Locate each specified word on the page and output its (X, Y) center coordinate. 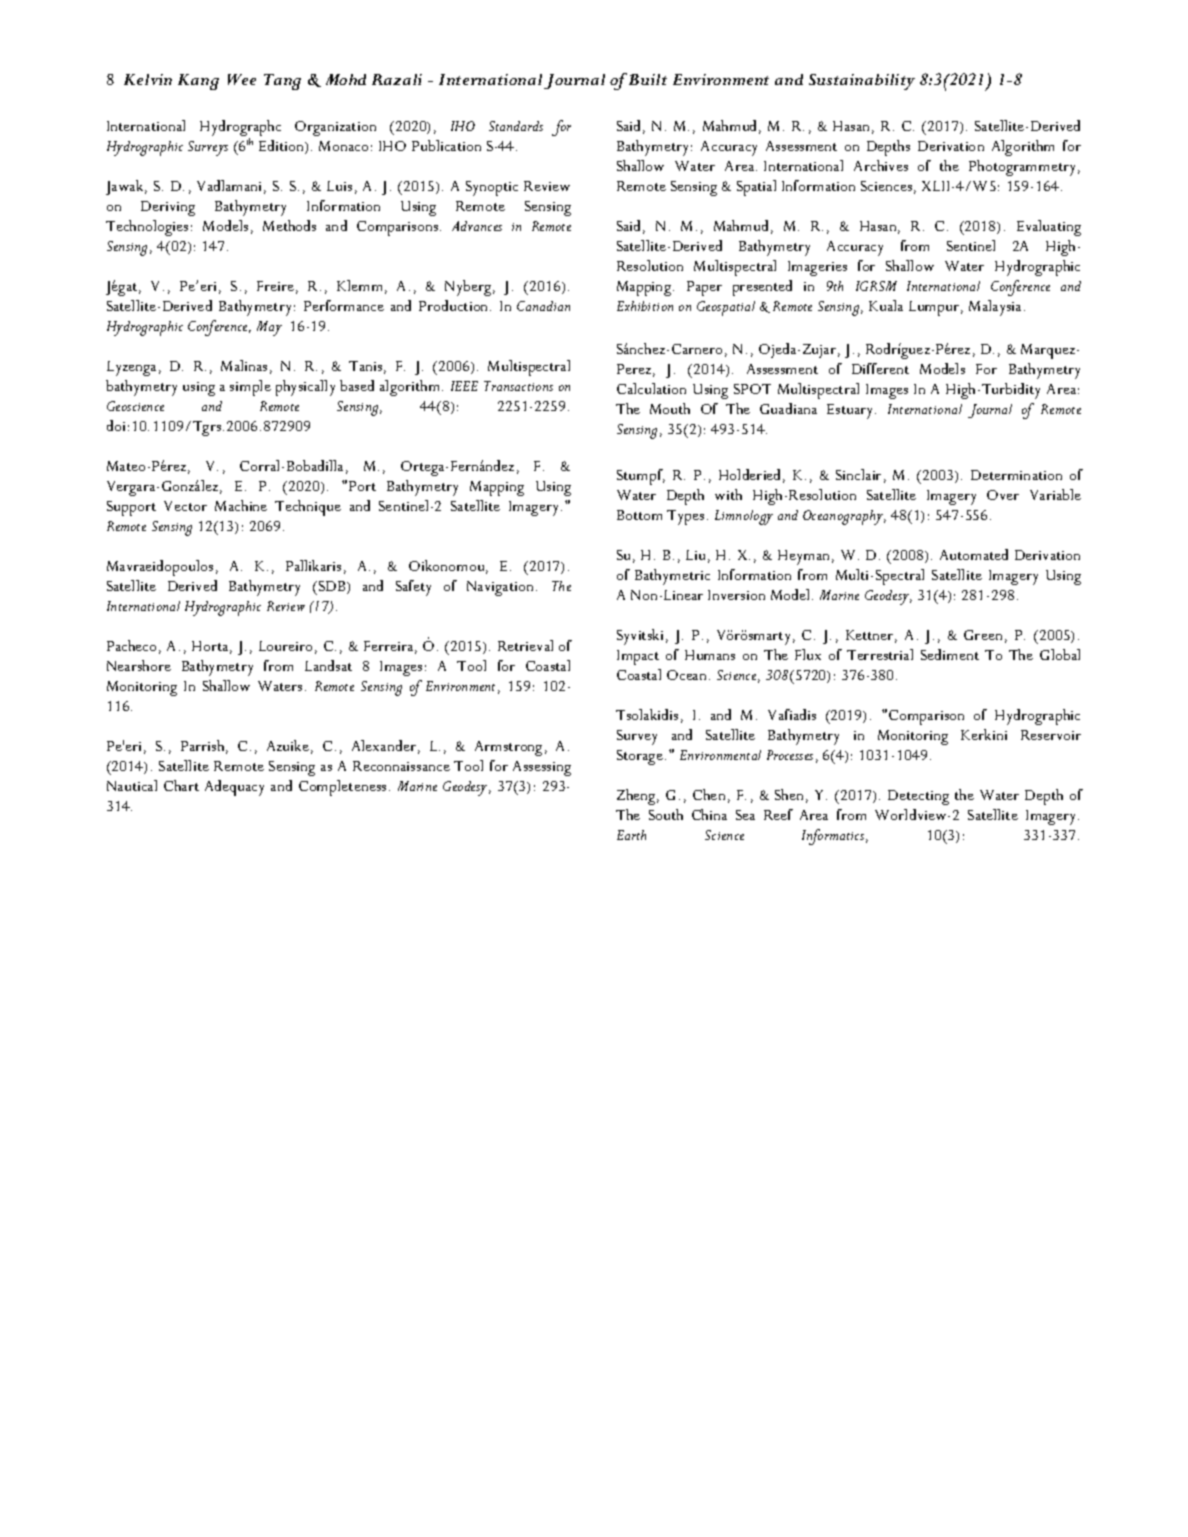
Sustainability (862, 82)
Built (648, 79)
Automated (974, 554)
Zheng (637, 797)
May (269, 328)
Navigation (502, 588)
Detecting (918, 797)
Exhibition (645, 306)
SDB (333, 587)
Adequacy (234, 788)
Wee (242, 79)
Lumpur (935, 308)
